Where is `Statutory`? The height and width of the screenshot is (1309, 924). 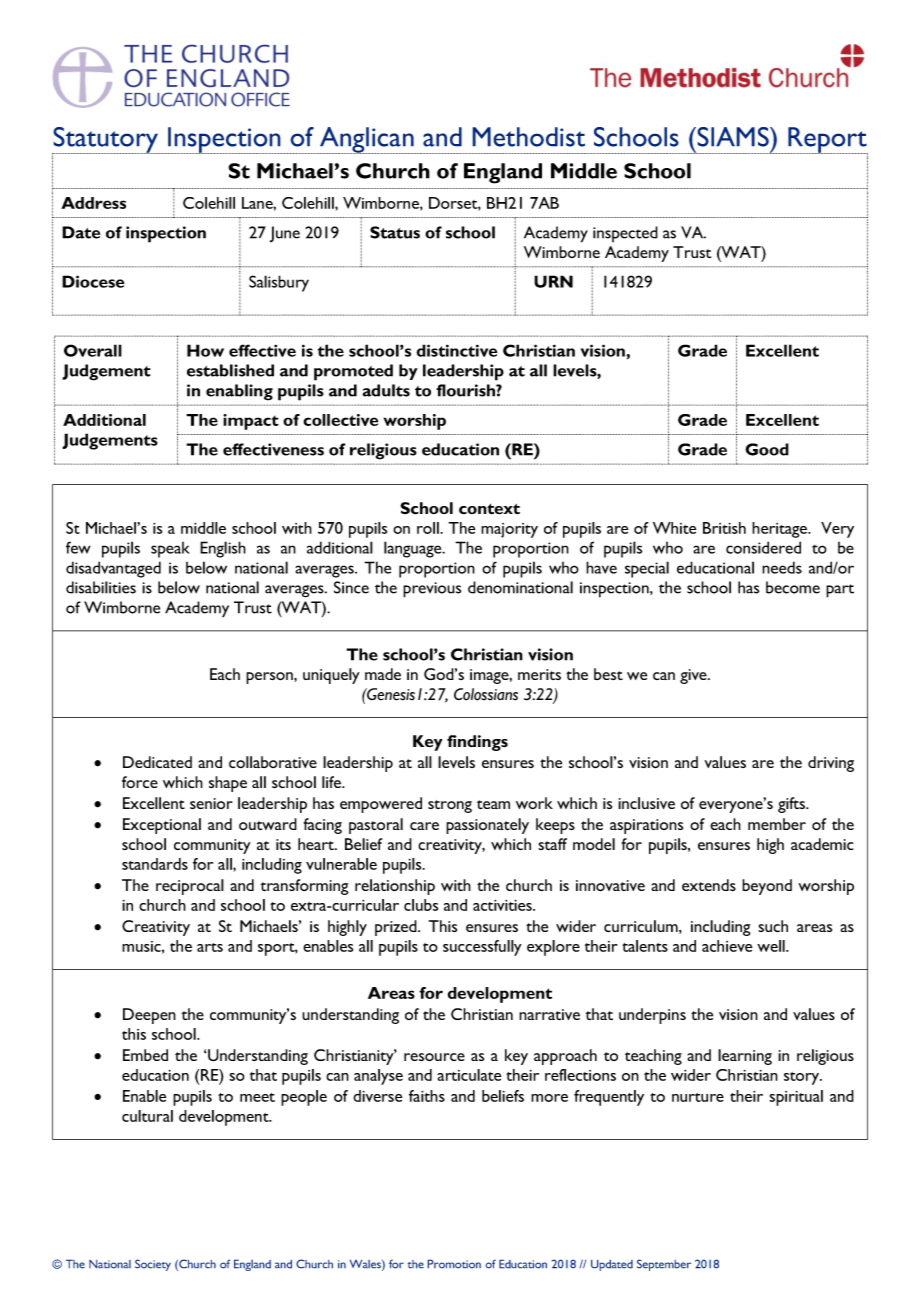
Statutory is located at coordinates (106, 141).
